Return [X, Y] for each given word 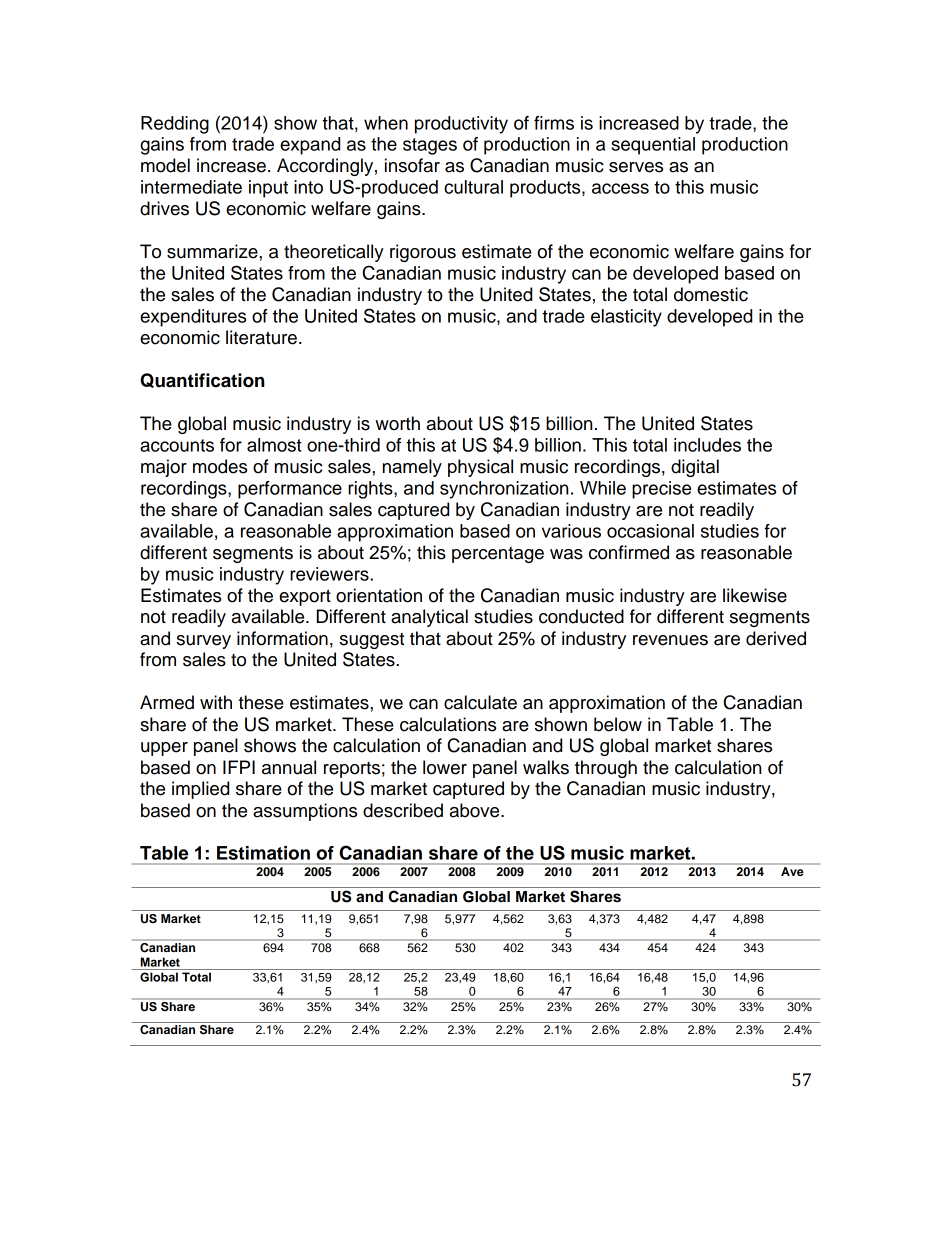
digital [695, 468]
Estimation [263, 853]
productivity [461, 125]
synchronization [504, 490]
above [476, 810]
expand [310, 146]
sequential [653, 146]
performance [290, 490]
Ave [792, 871]
